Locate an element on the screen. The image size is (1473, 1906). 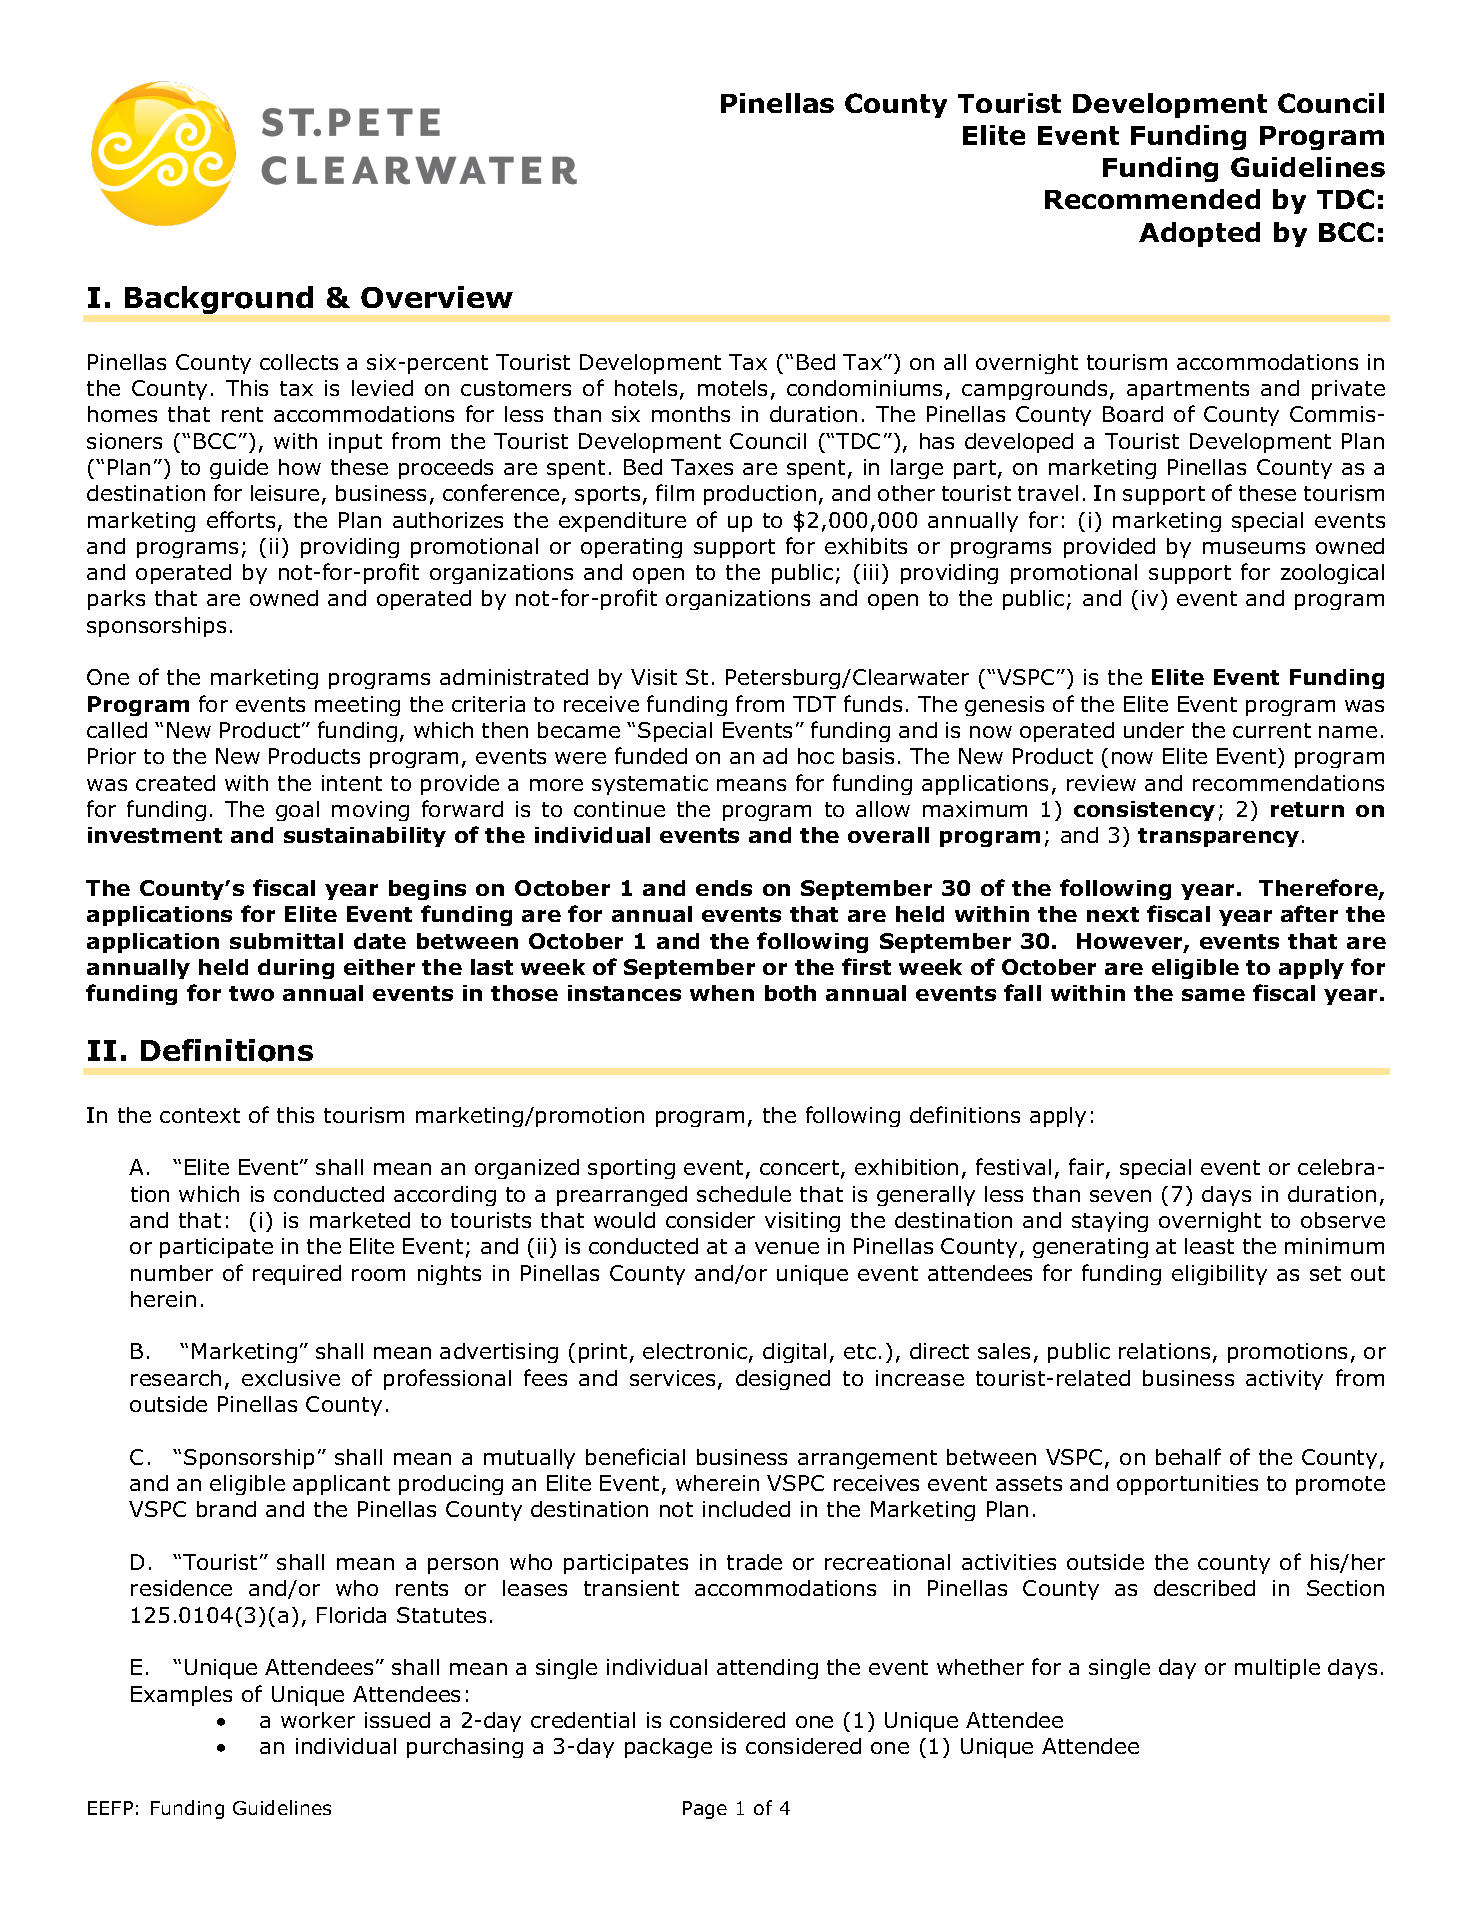
transparency is located at coordinates (1218, 837).
